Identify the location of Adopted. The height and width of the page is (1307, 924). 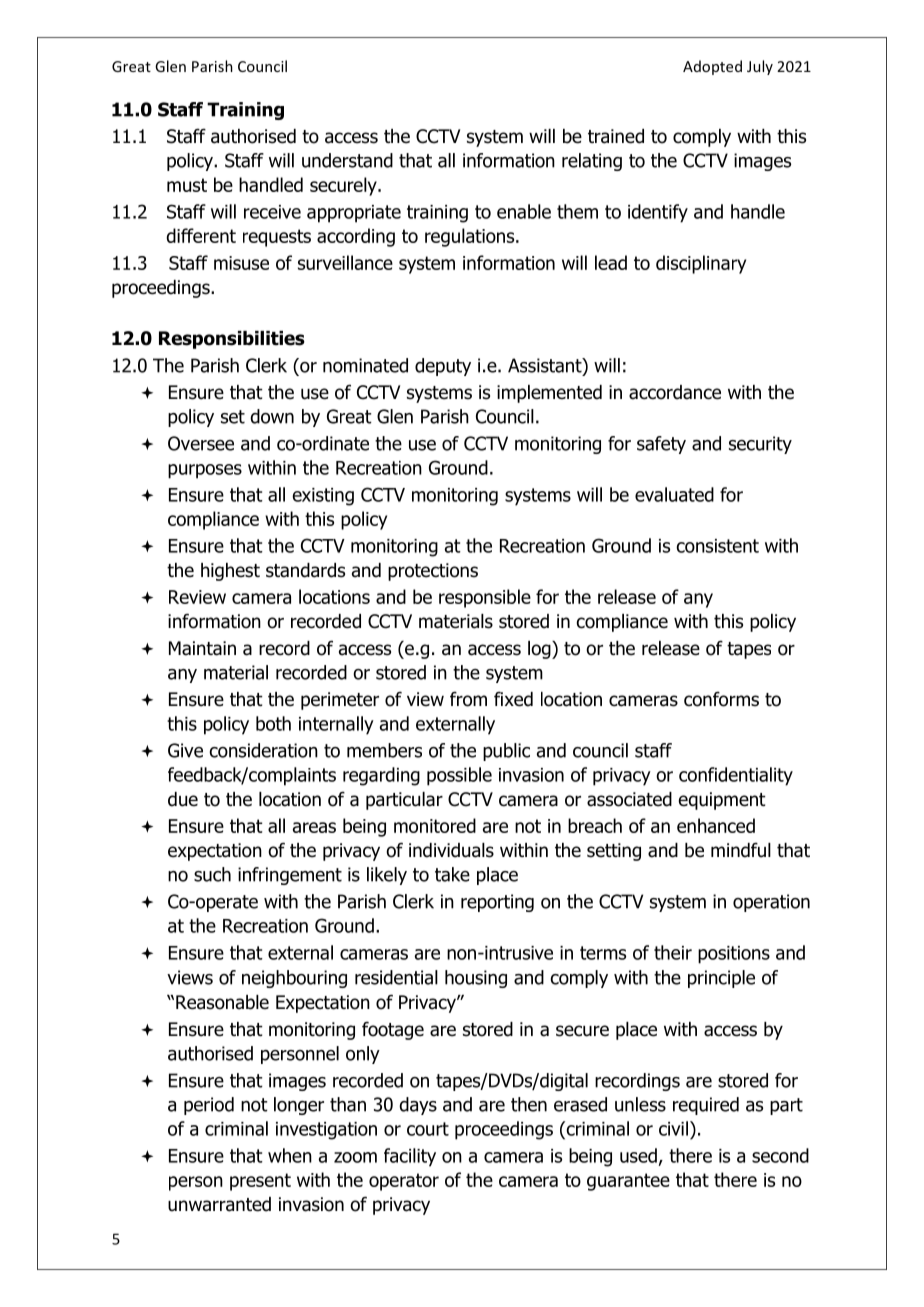
(712, 67).
